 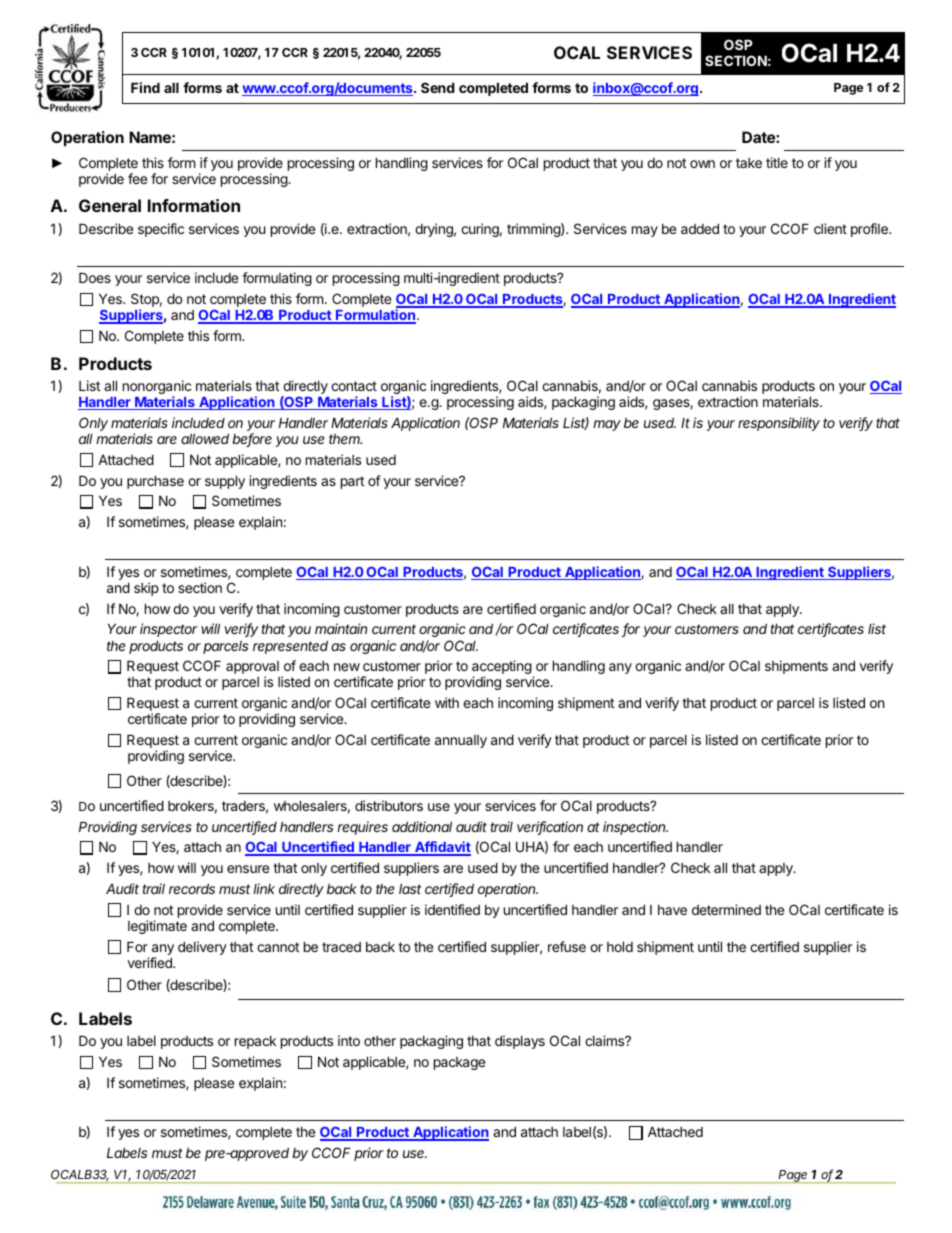 What do you see at coordinates (550, 828) in the screenshot?
I see `verification` at bounding box center [550, 828].
